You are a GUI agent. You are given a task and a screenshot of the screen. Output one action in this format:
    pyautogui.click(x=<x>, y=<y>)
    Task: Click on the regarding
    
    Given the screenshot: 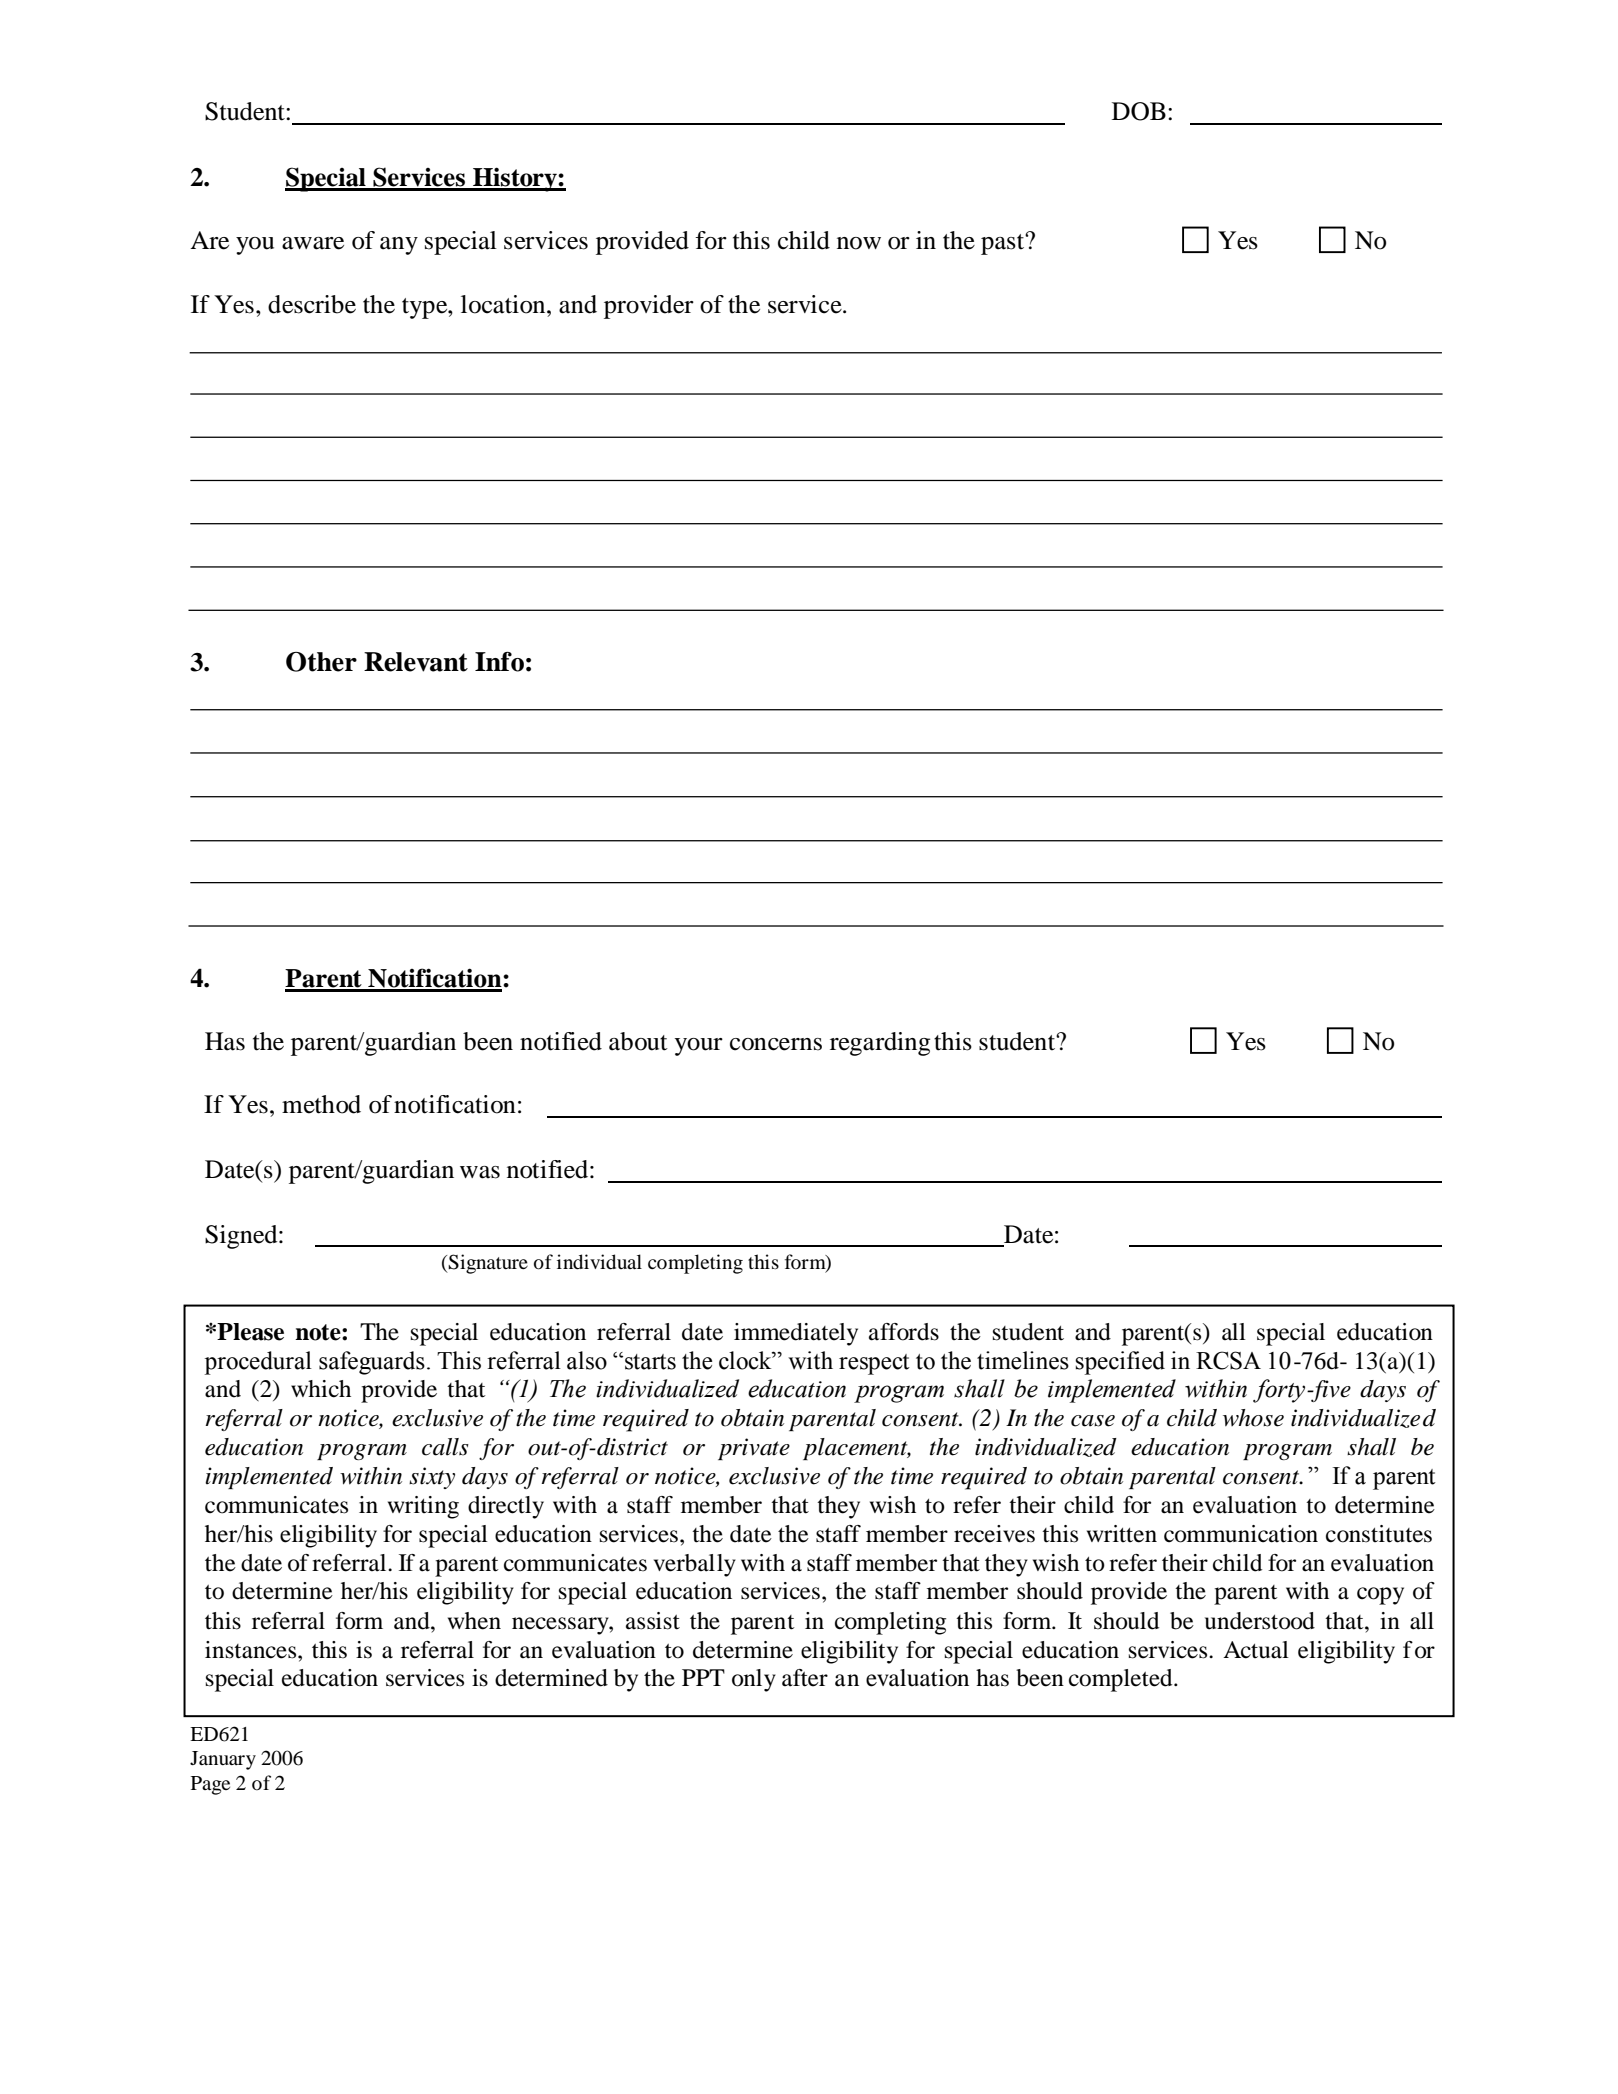 What is the action you would take?
    pyautogui.click(x=880, y=1044)
